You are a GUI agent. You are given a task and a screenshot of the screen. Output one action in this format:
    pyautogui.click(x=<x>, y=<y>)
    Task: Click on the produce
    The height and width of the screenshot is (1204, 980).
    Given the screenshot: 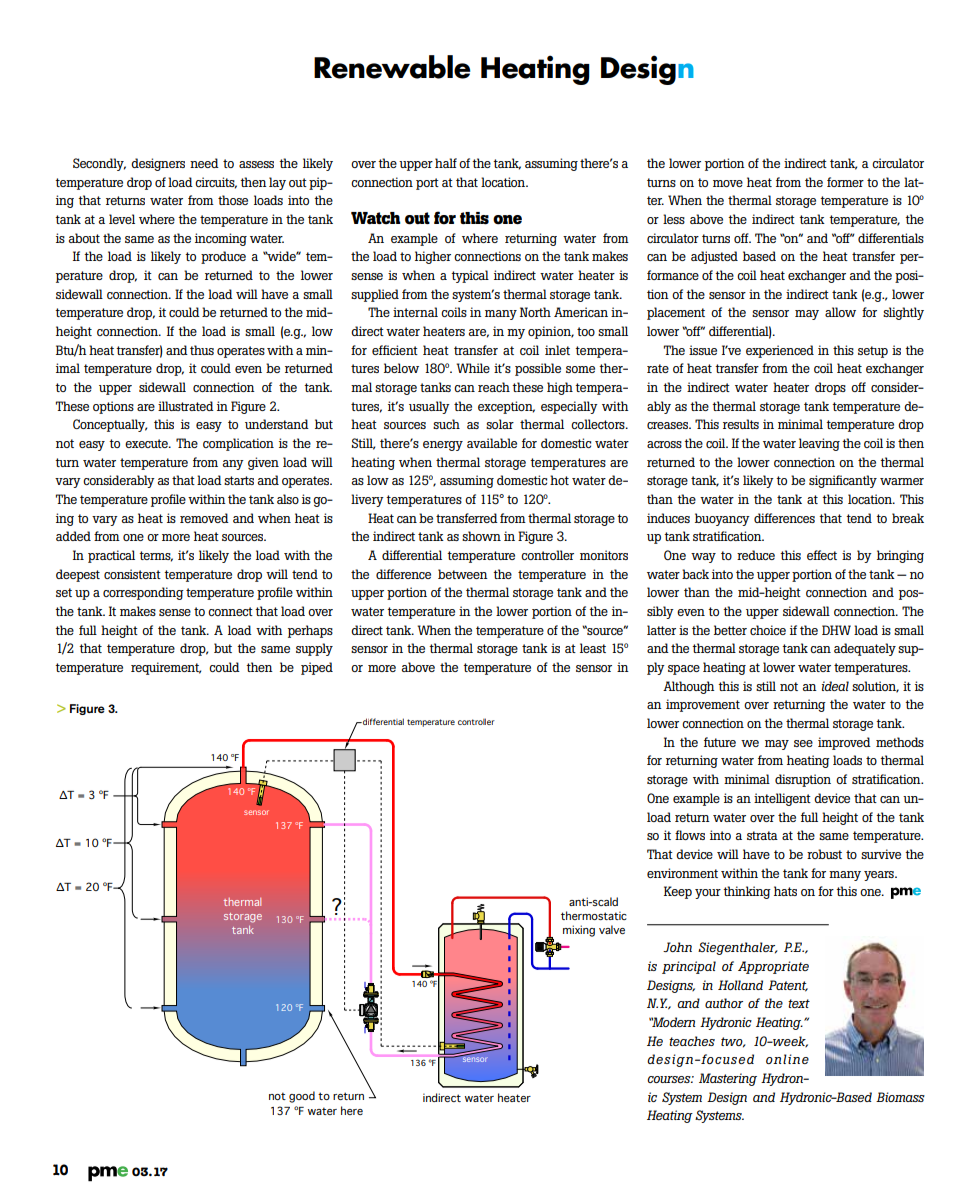 What is the action you would take?
    pyautogui.click(x=223, y=257)
